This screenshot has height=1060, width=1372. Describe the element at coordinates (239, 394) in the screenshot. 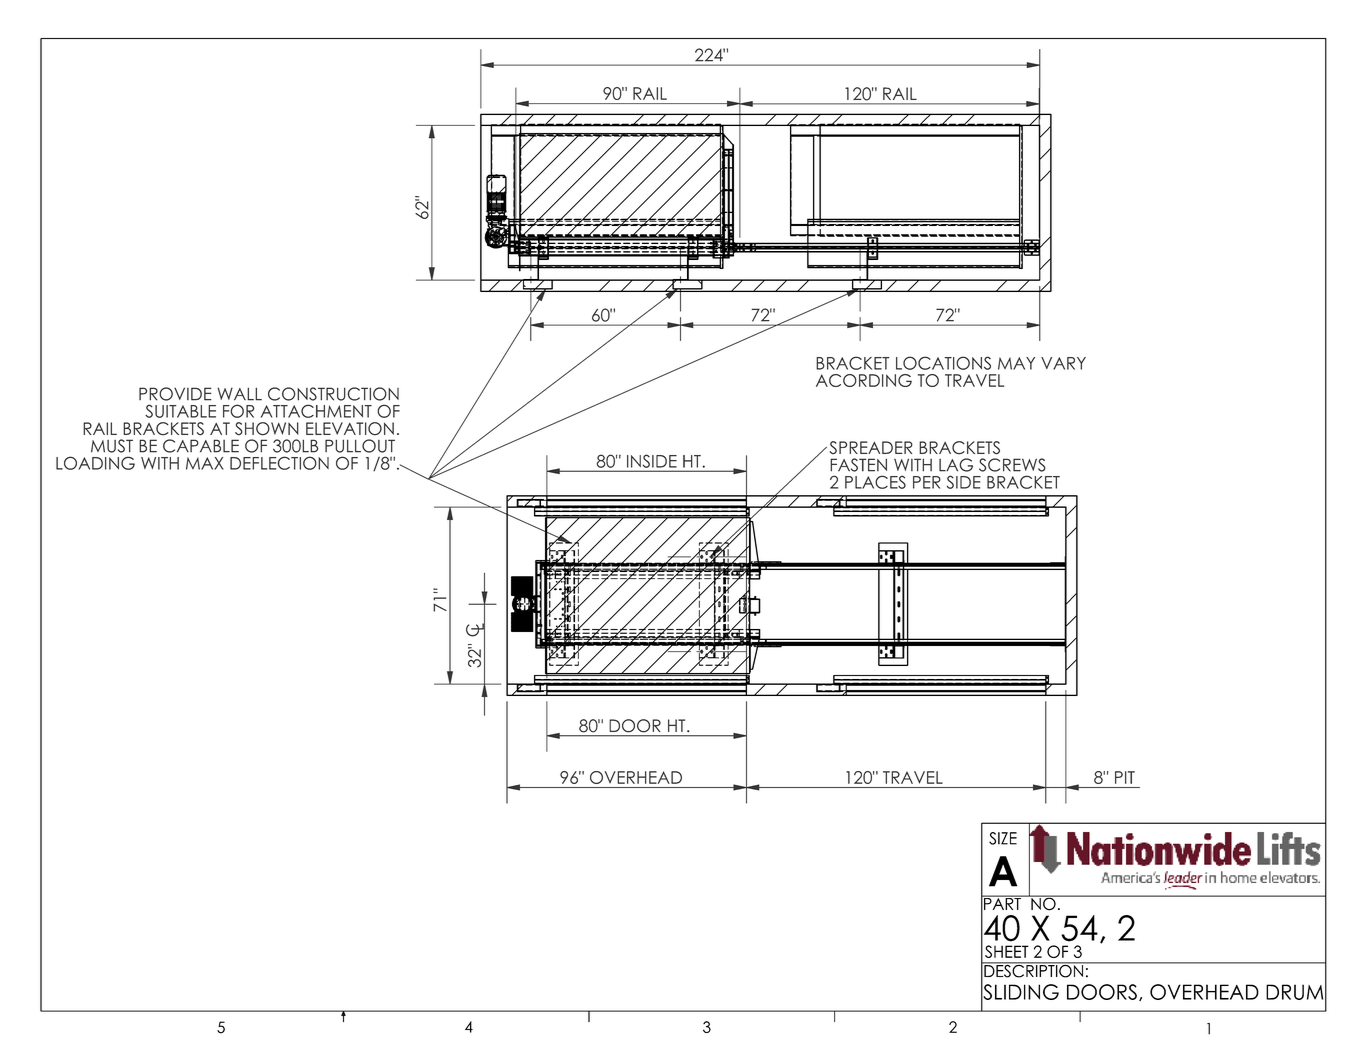

I see `WALL` at that location.
